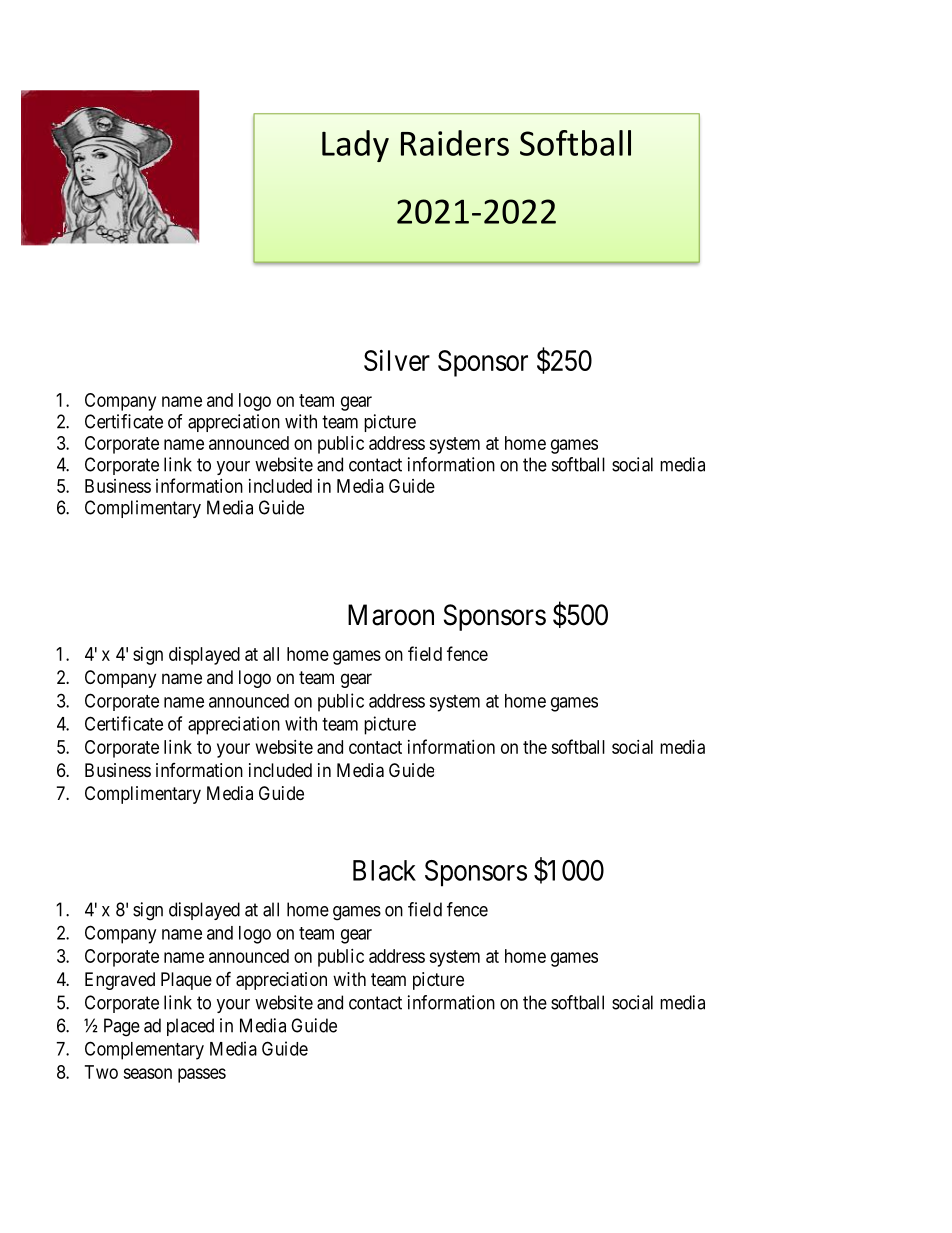 Image resolution: width=952 pixels, height=1233 pixels. What do you see at coordinates (186, 981) in the screenshot?
I see `Plaque` at bounding box center [186, 981].
